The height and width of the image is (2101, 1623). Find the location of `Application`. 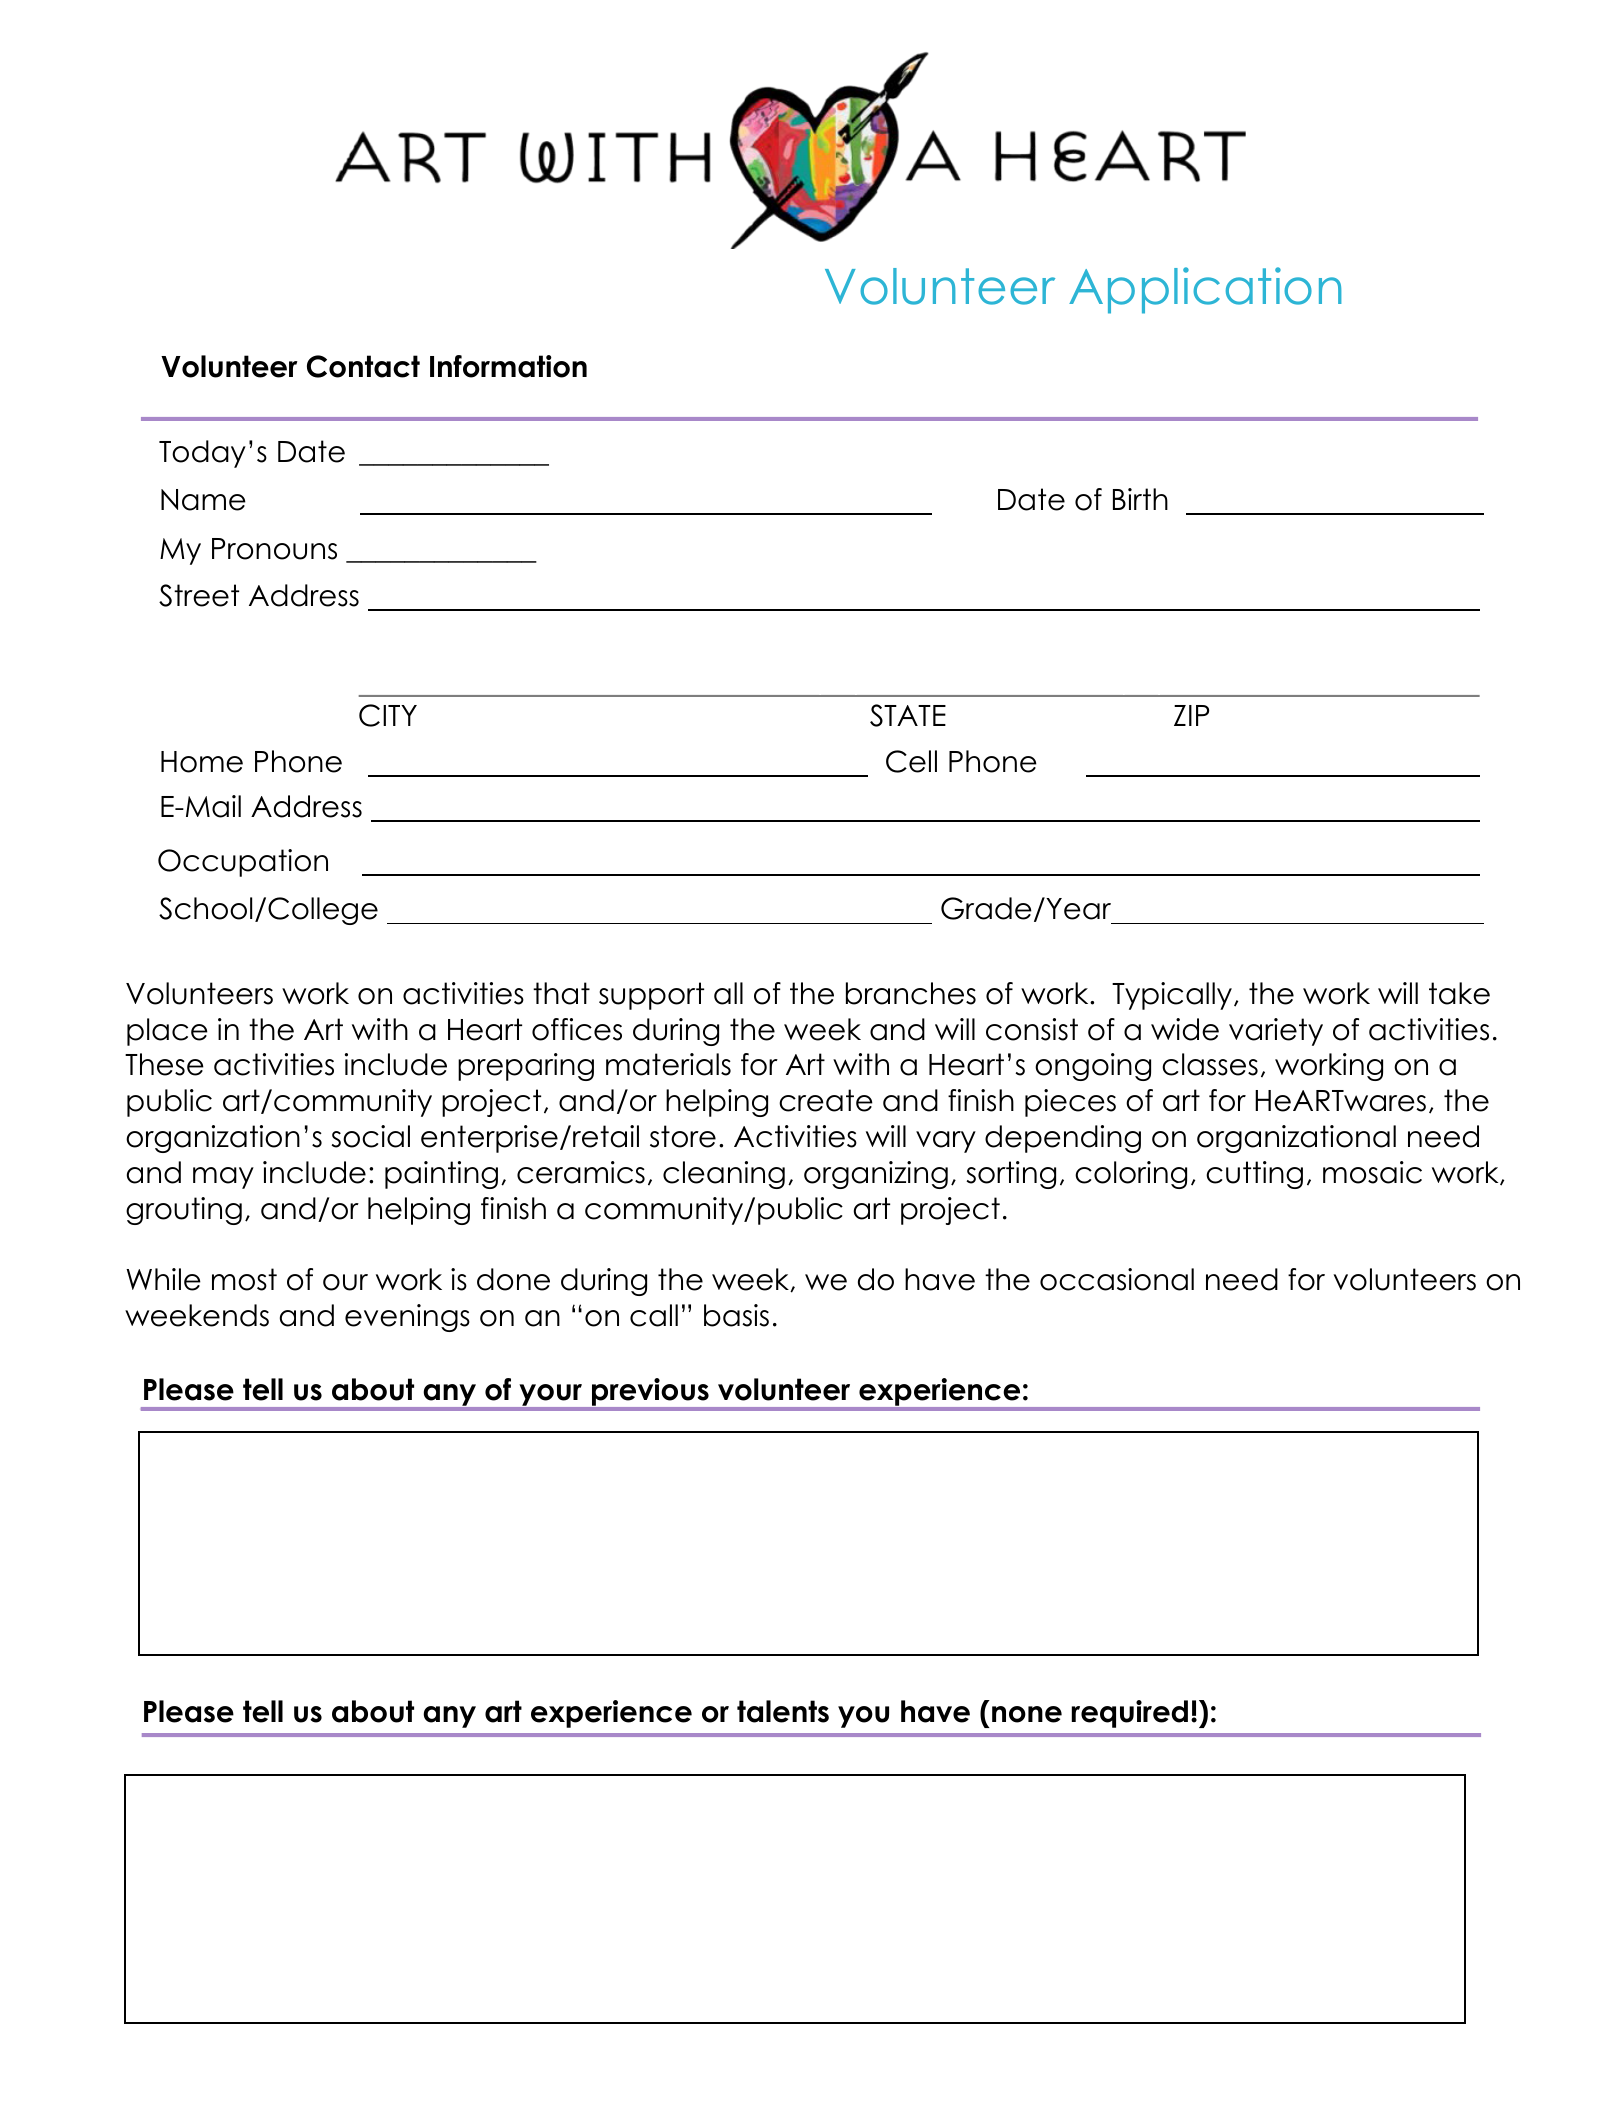

Application is located at coordinates (1205, 290).
